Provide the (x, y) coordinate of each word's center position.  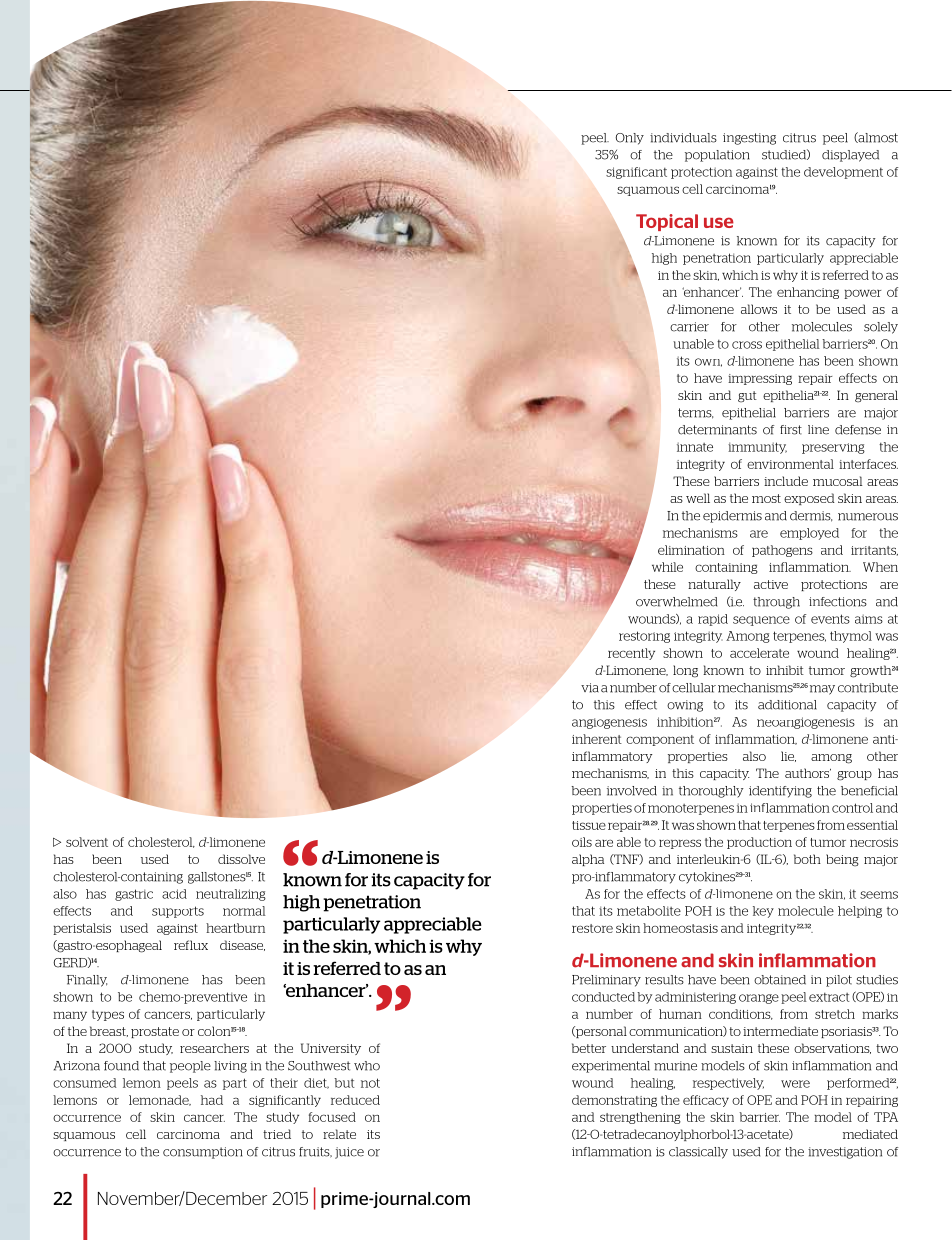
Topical (667, 222)
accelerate (759, 653)
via (590, 688)
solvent (87, 842)
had (212, 1100)
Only (629, 139)
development (843, 173)
